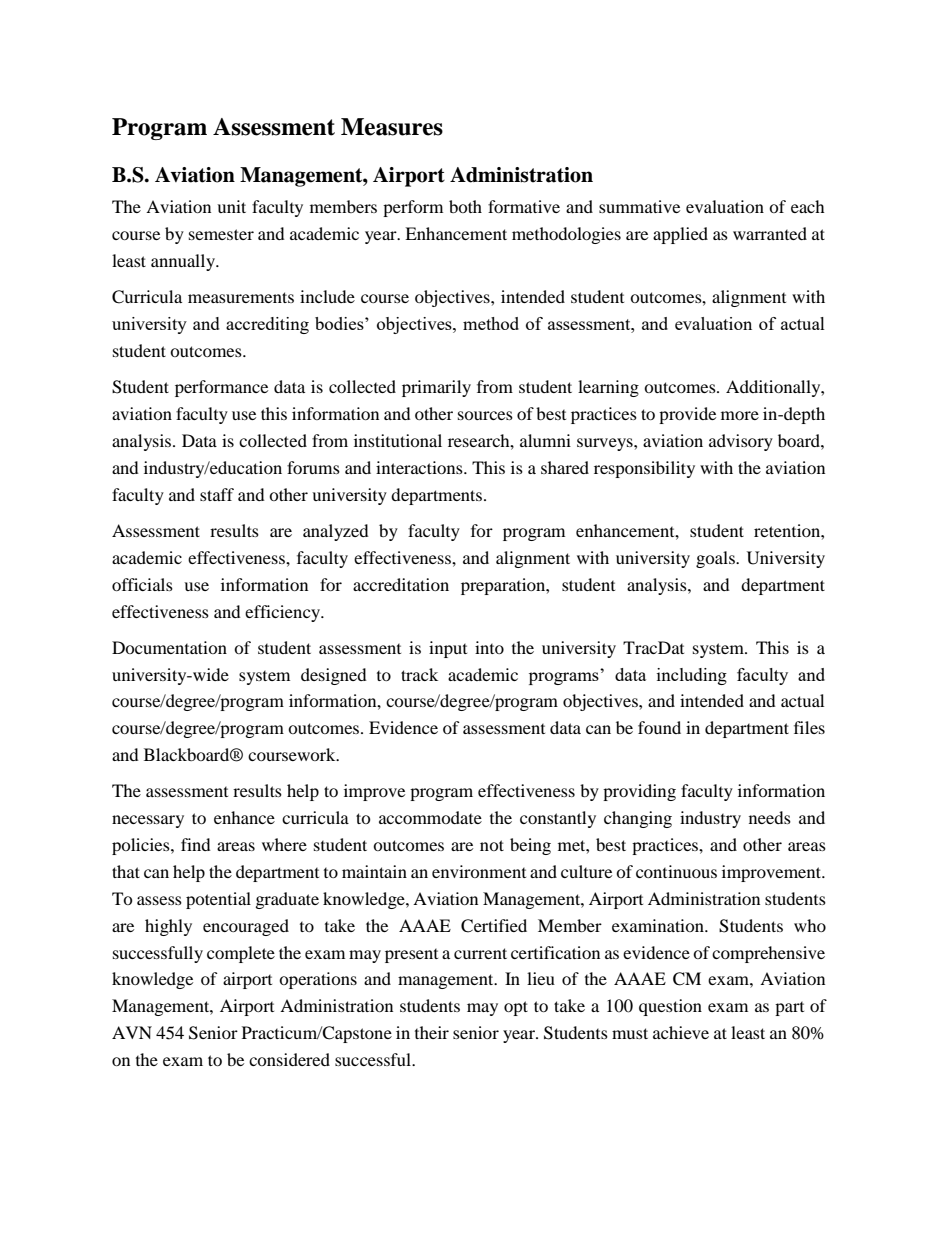 The width and height of the screenshot is (952, 1233). I want to click on track, so click(419, 674).
